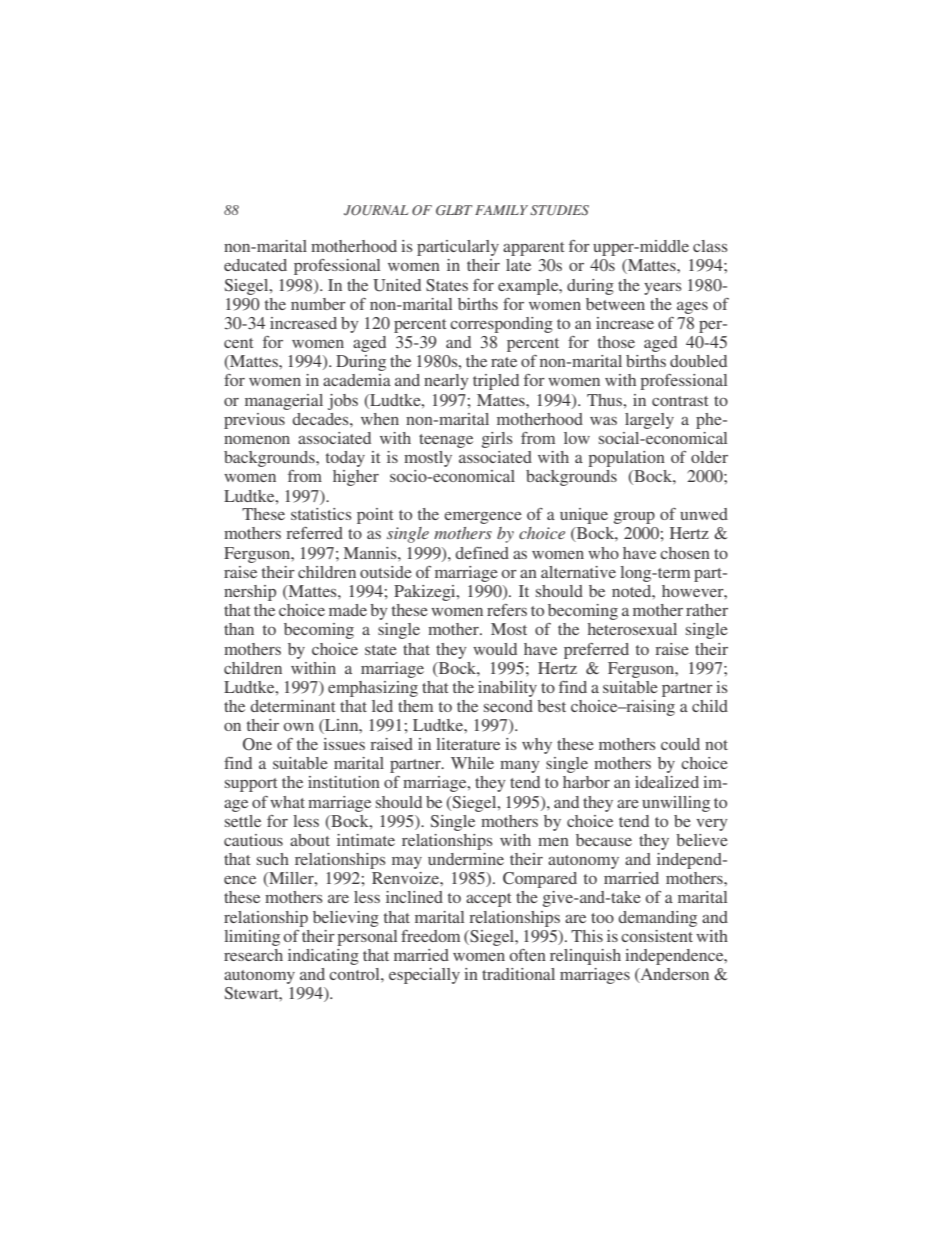 This page has width=952, height=1233. What do you see at coordinates (287, 802) in the page?
I see `what` at bounding box center [287, 802].
